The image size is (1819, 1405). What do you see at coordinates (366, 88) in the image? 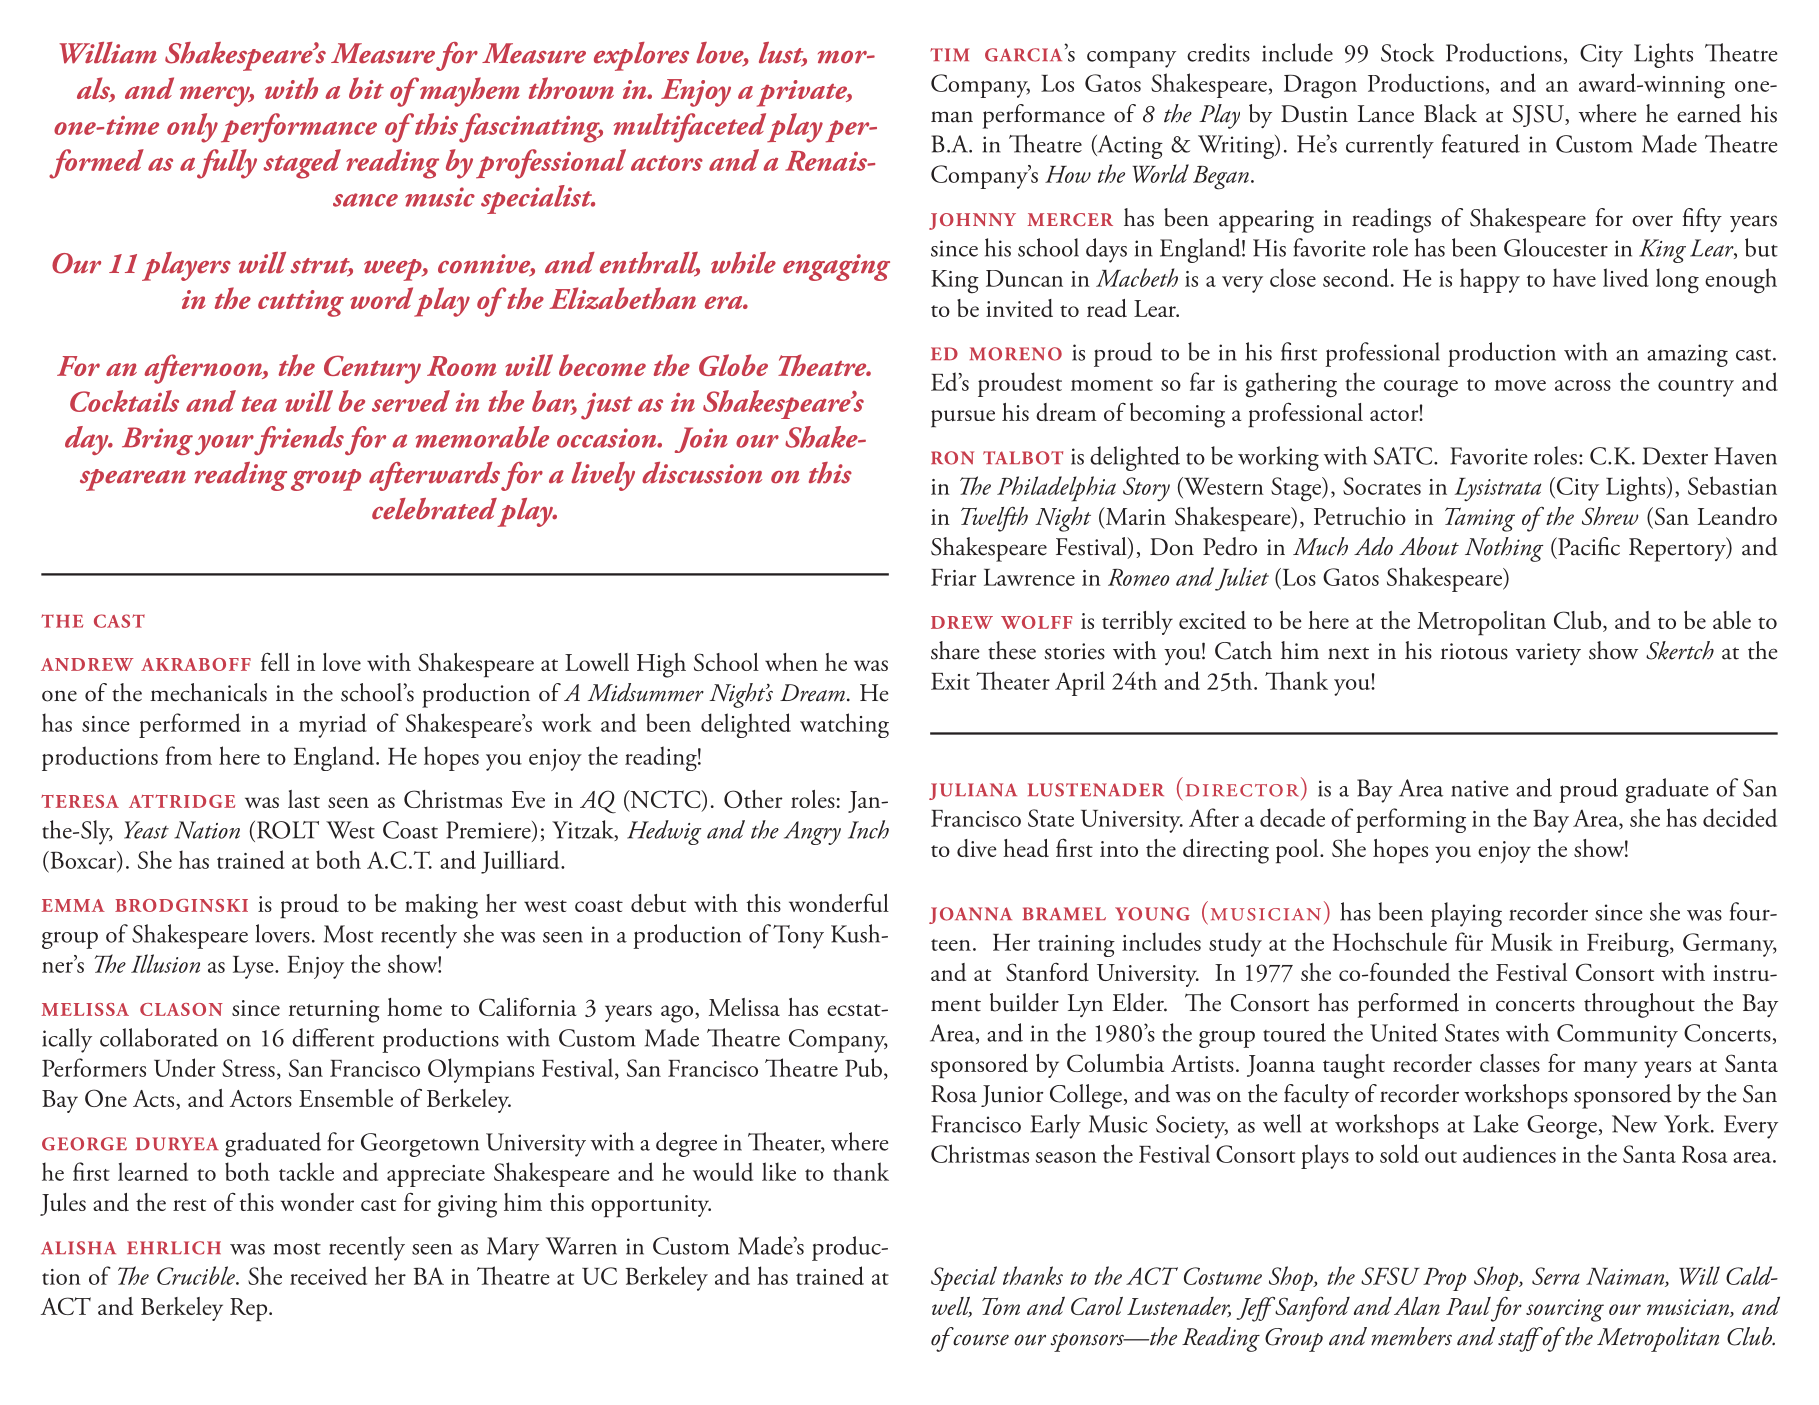
I see `bit` at bounding box center [366, 88].
